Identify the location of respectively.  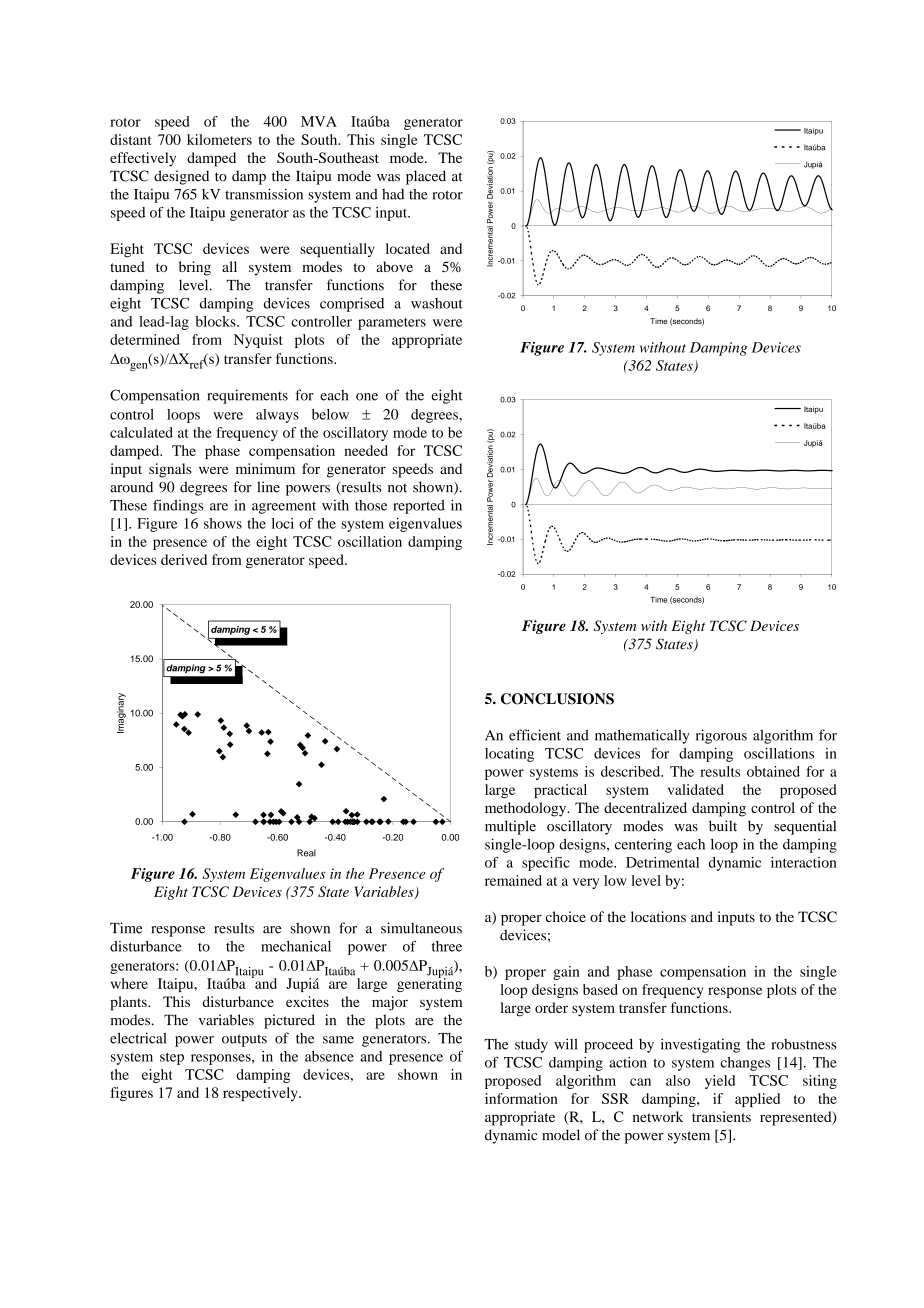
(261, 1094).
